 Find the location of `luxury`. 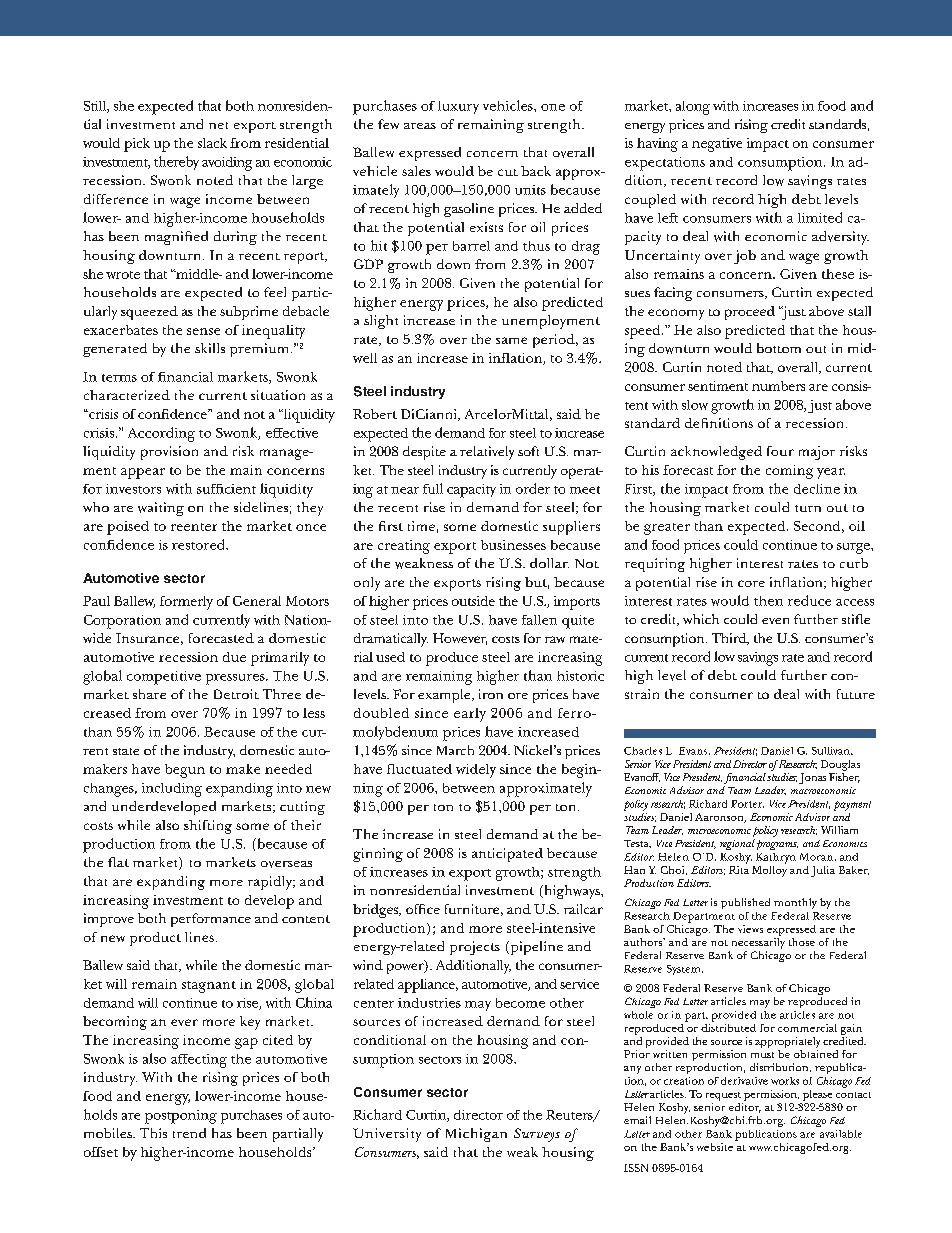

luxury is located at coordinates (458, 107).
